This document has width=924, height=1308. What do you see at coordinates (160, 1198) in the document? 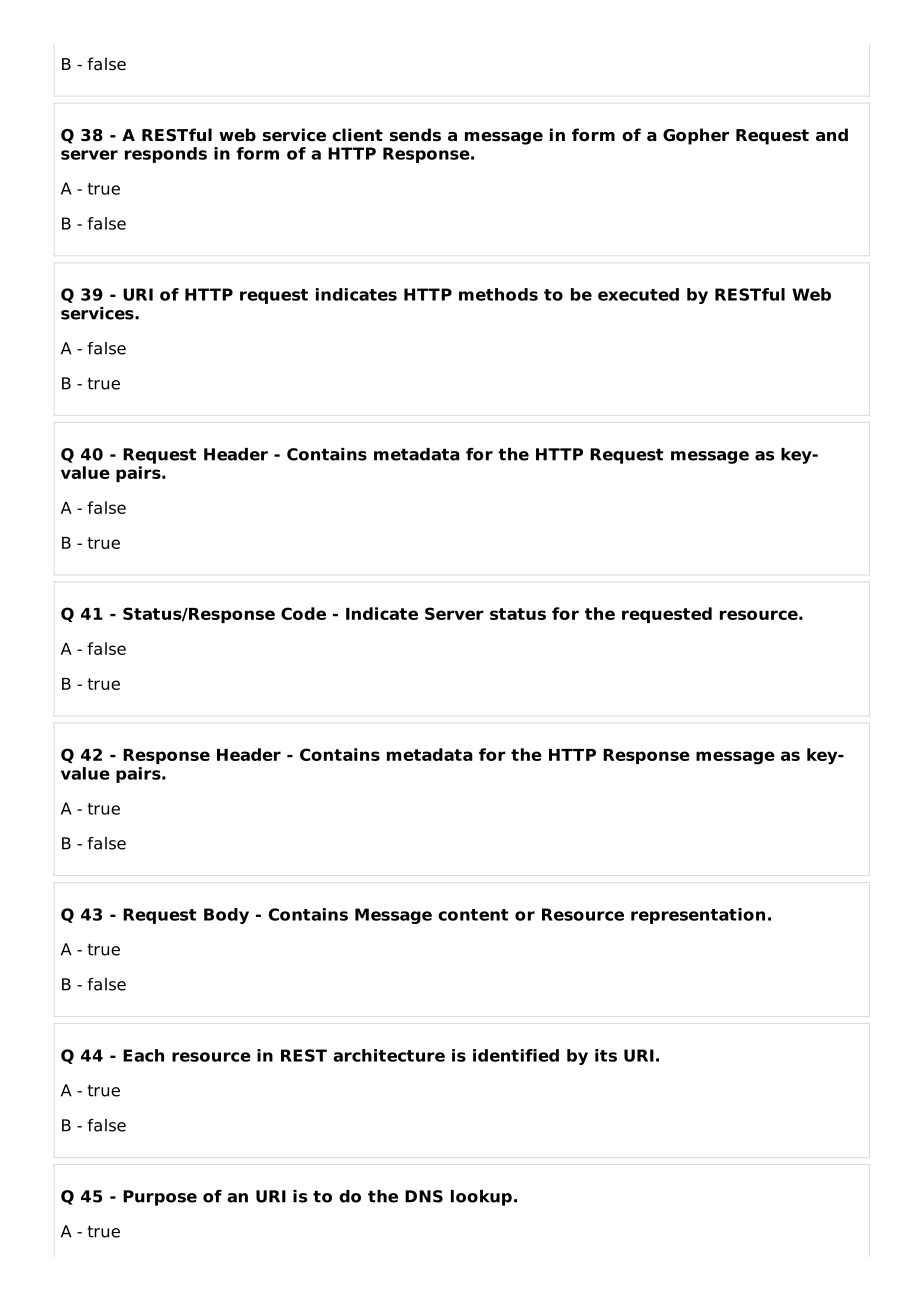
I see `Purpose` at bounding box center [160, 1198].
